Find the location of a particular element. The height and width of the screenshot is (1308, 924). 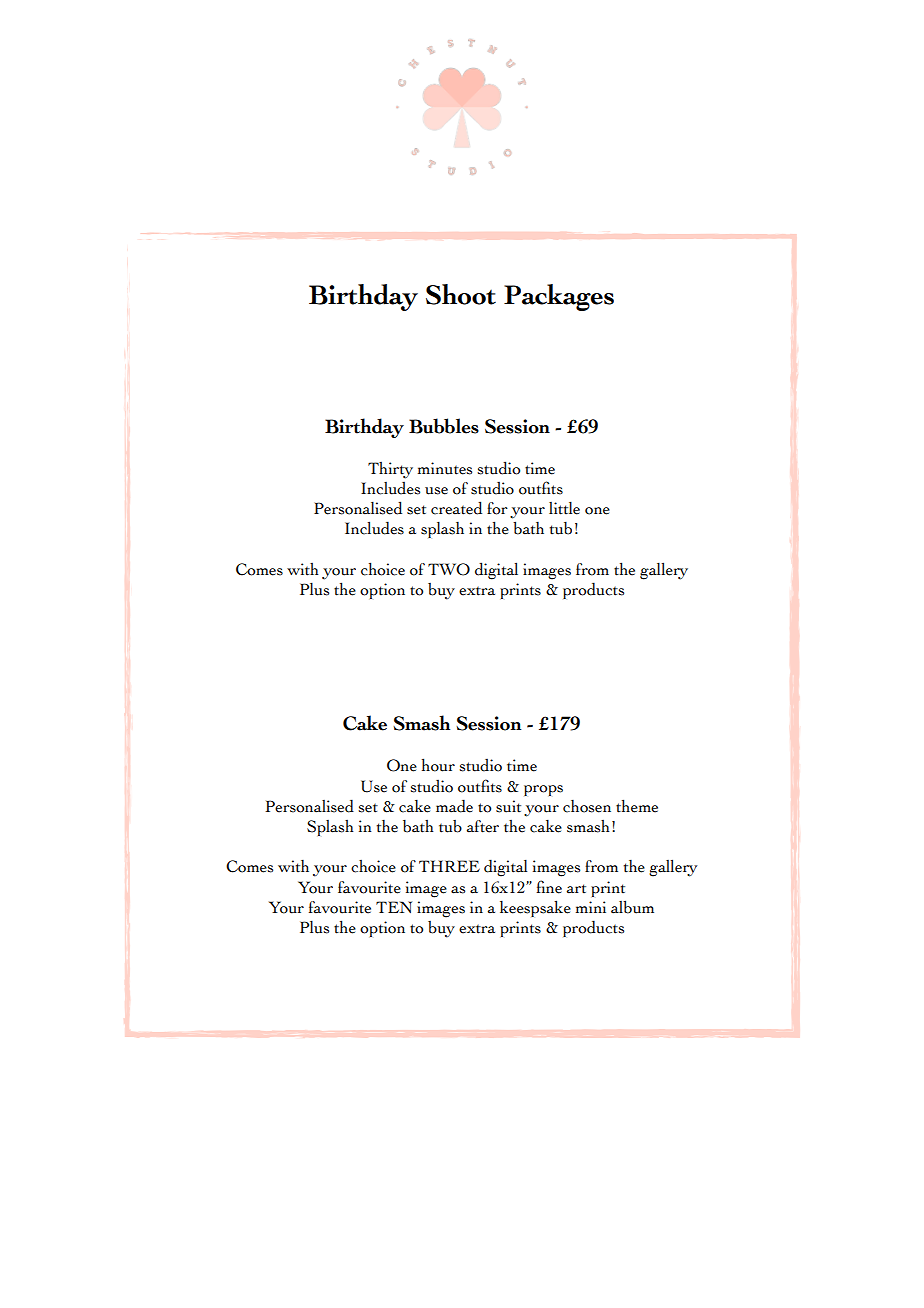

TWO is located at coordinates (449, 569).
